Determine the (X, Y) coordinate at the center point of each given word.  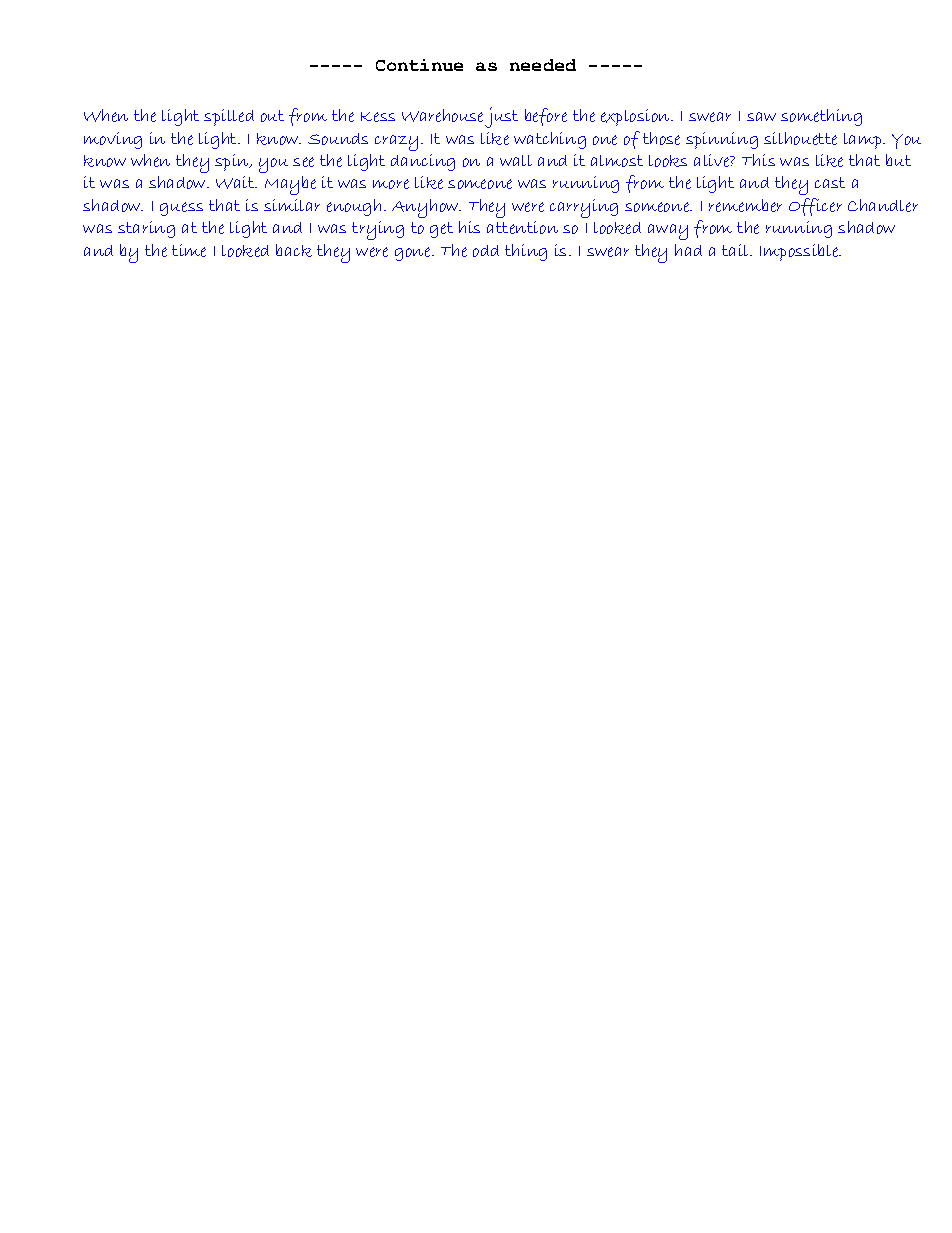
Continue (419, 65)
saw (761, 116)
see (303, 162)
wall (516, 160)
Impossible (800, 252)
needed (543, 65)
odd (486, 251)
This (758, 160)
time (189, 250)
